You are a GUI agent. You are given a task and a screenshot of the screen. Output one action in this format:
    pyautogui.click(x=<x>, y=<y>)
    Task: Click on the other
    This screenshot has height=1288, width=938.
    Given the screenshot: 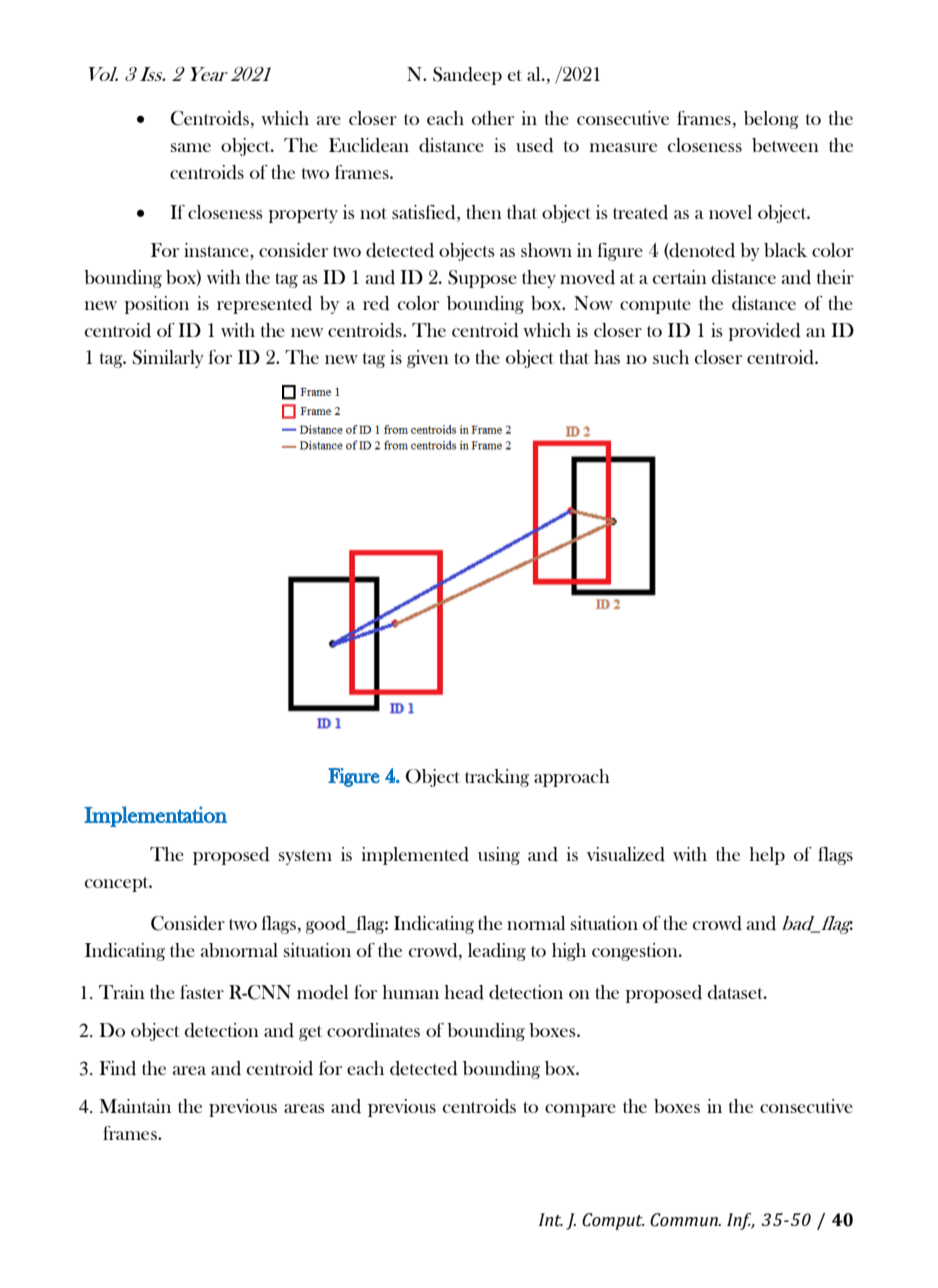 What is the action you would take?
    pyautogui.click(x=493, y=118)
